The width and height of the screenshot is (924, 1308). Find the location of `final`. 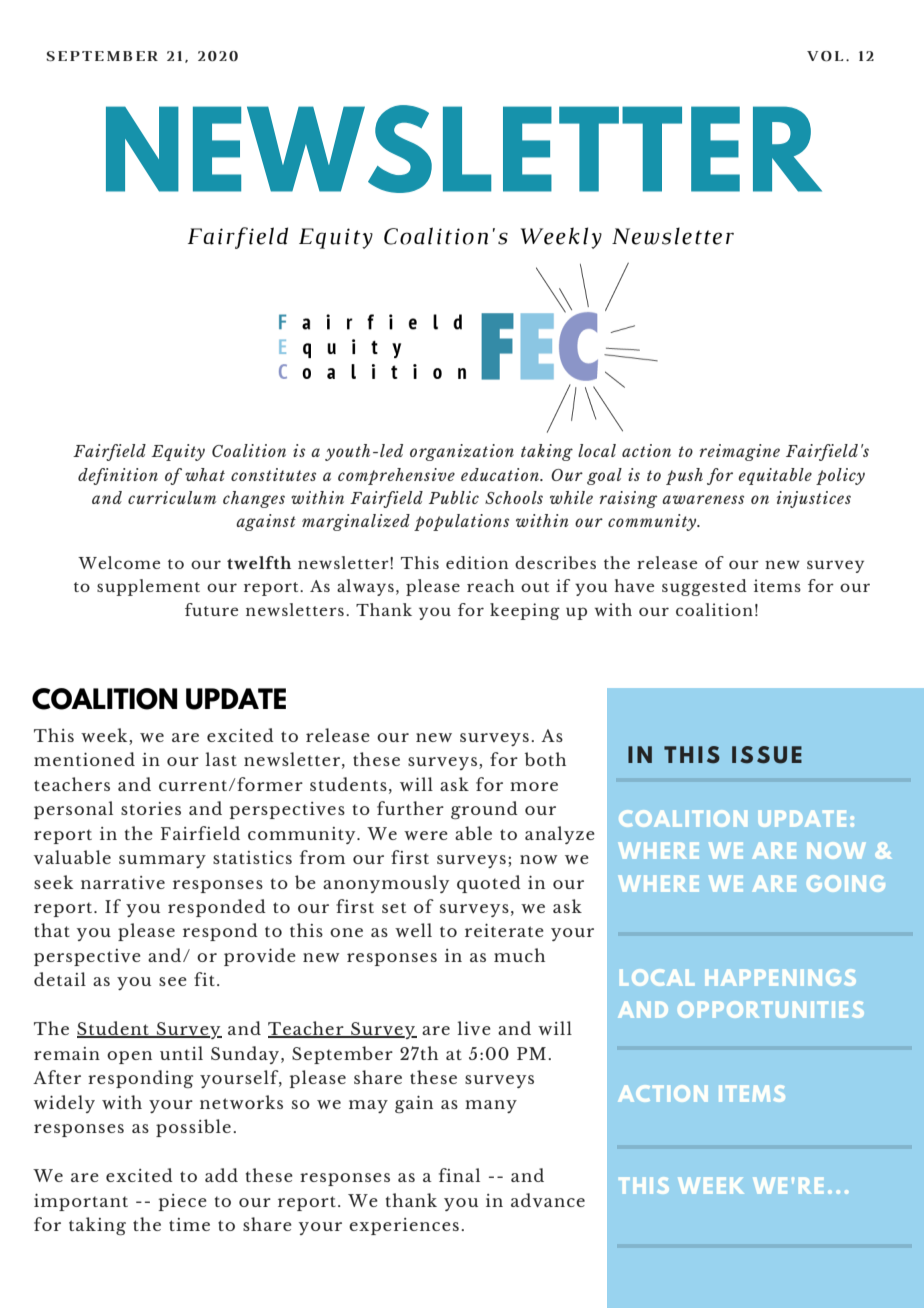

final is located at coordinates (459, 1175).
